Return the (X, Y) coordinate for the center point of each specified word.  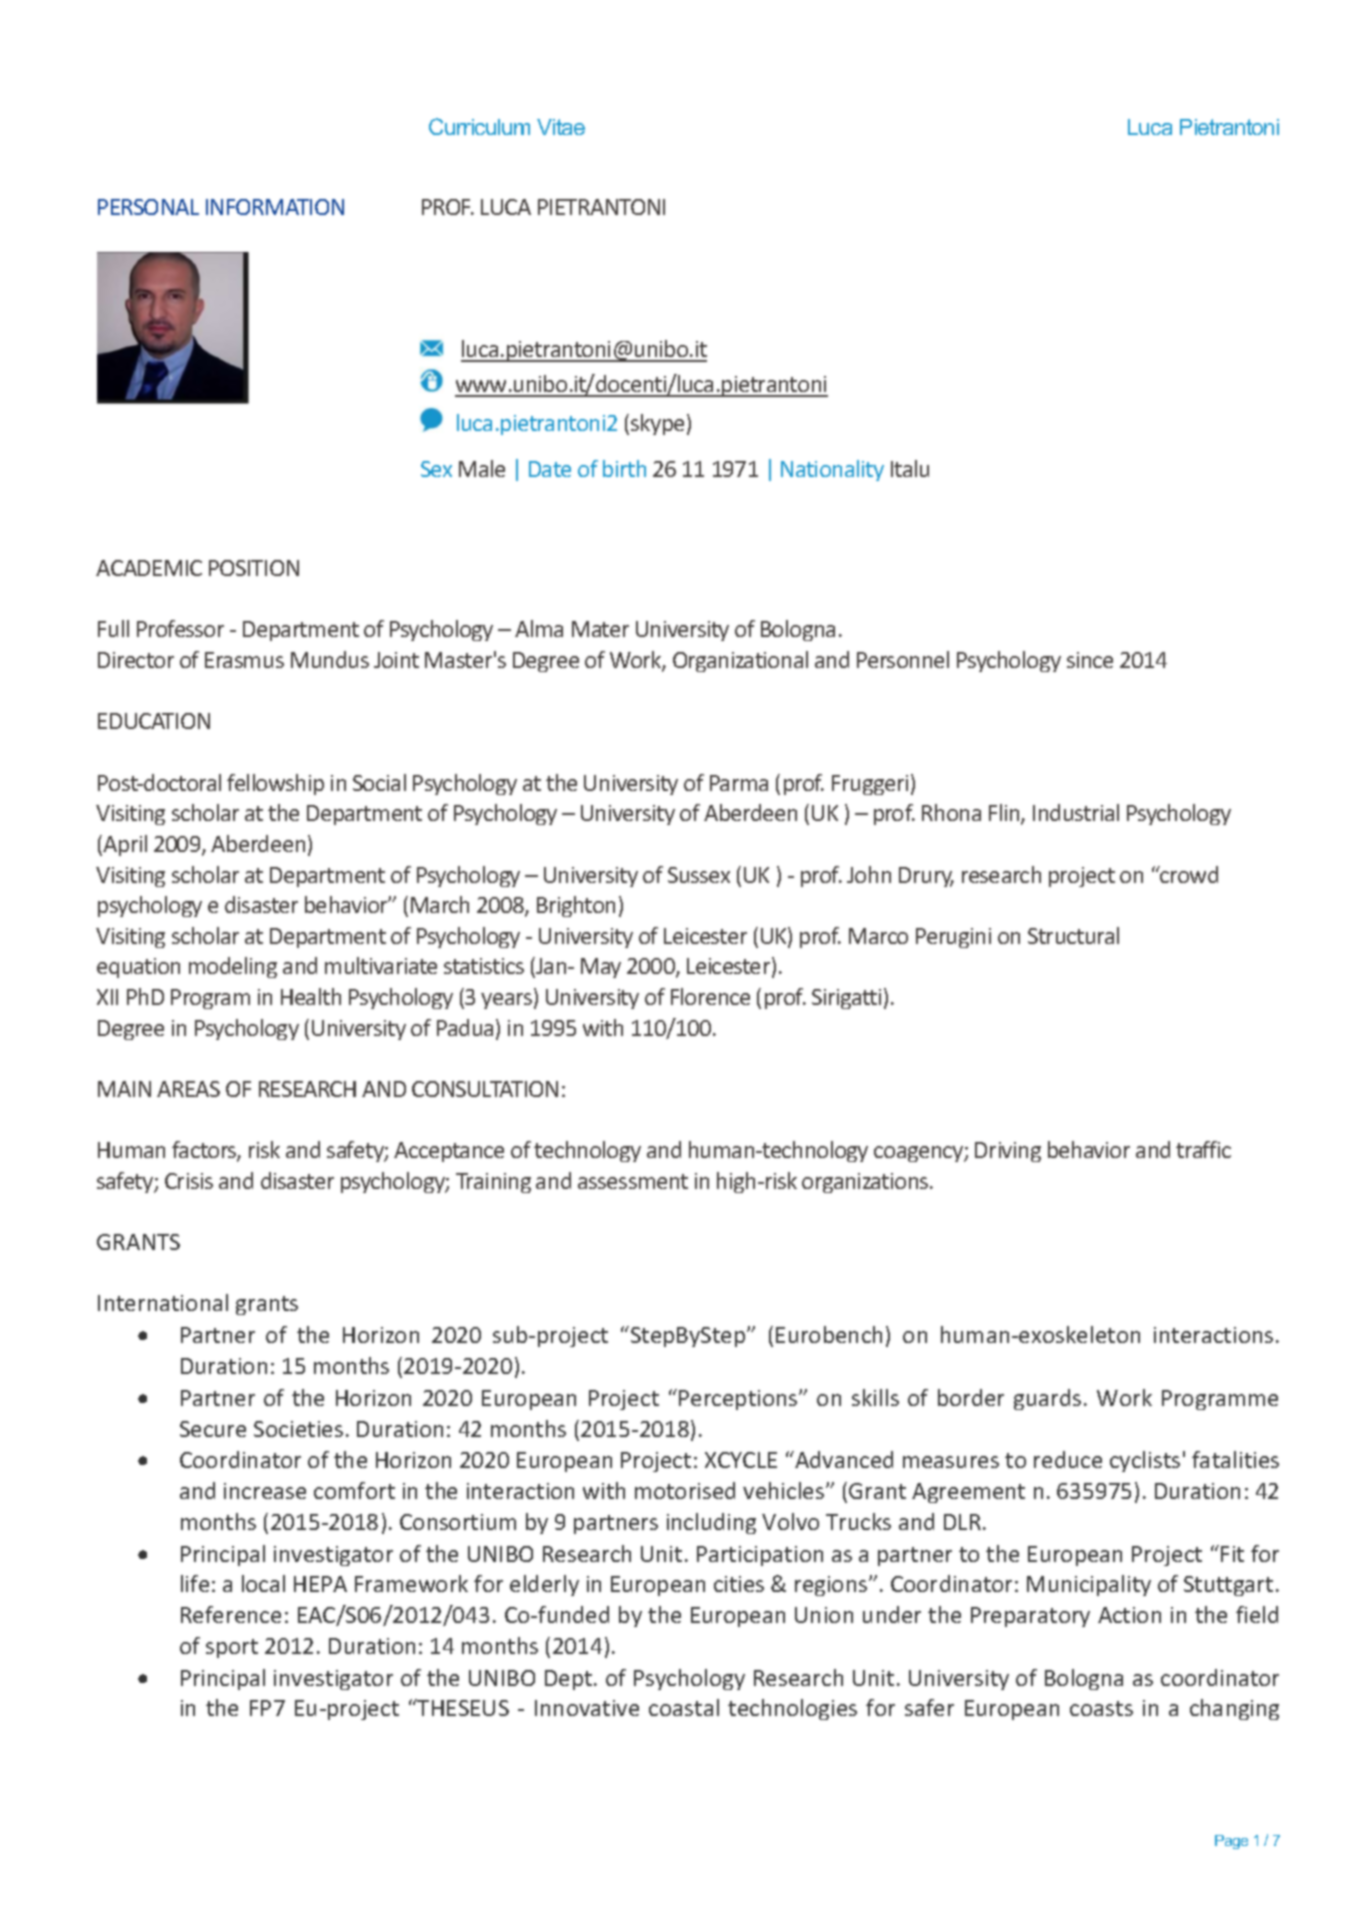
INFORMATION (275, 207)
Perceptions (739, 1400)
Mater (600, 629)
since (1090, 660)
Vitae (561, 127)
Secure (213, 1429)
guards (1047, 1399)
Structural (1073, 935)
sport (232, 1648)
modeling (233, 967)
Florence (710, 996)
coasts (1101, 1708)
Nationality (832, 470)
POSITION (254, 568)
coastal (684, 1707)
